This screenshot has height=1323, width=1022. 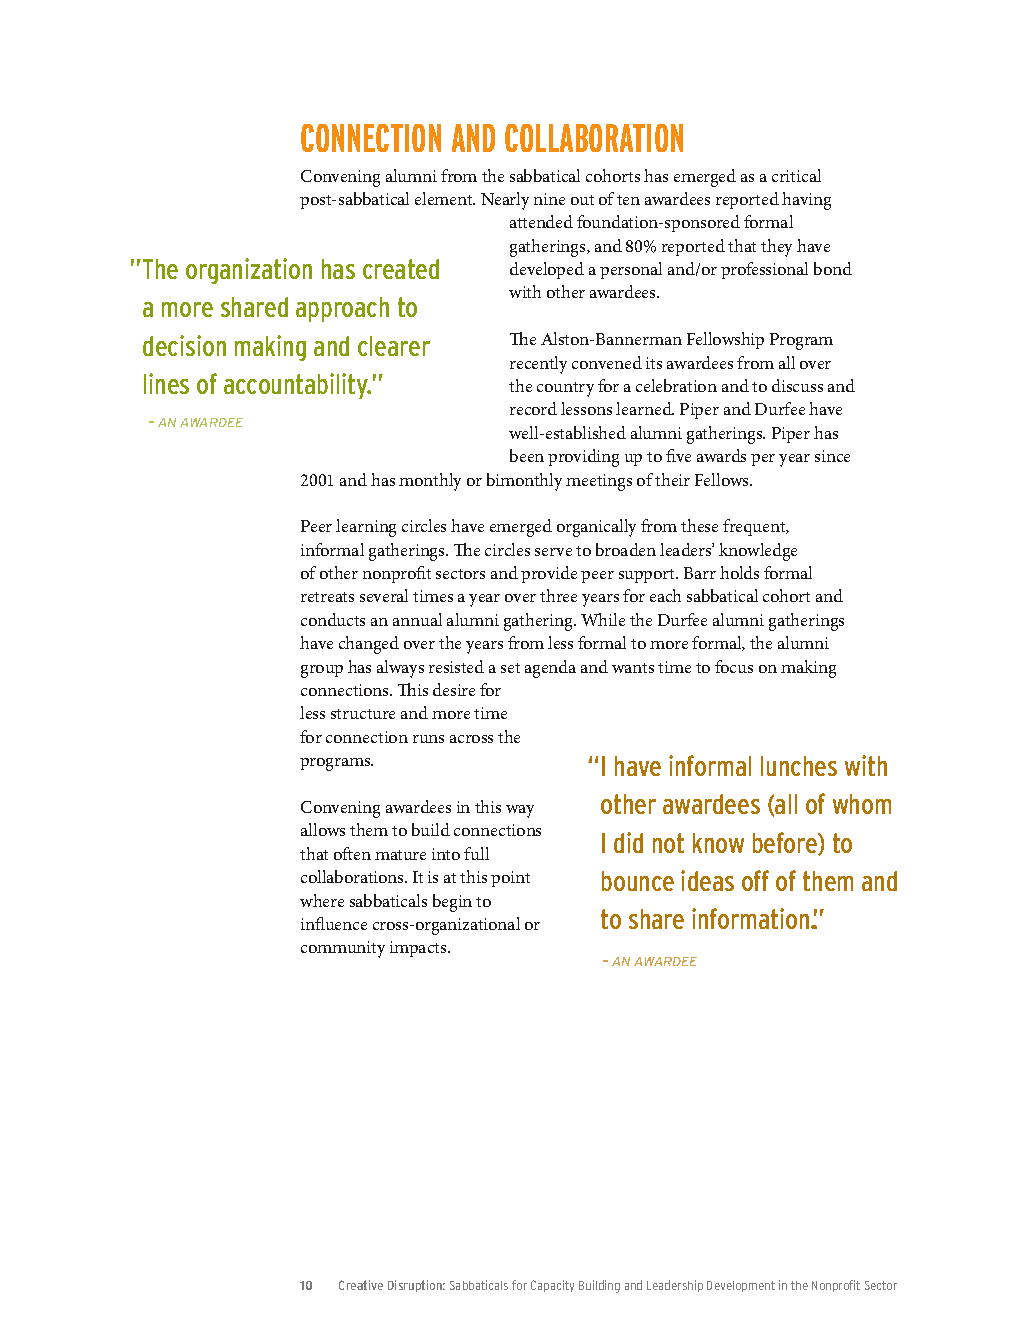 What do you see at coordinates (832, 456) in the screenshot?
I see `since` at bounding box center [832, 456].
